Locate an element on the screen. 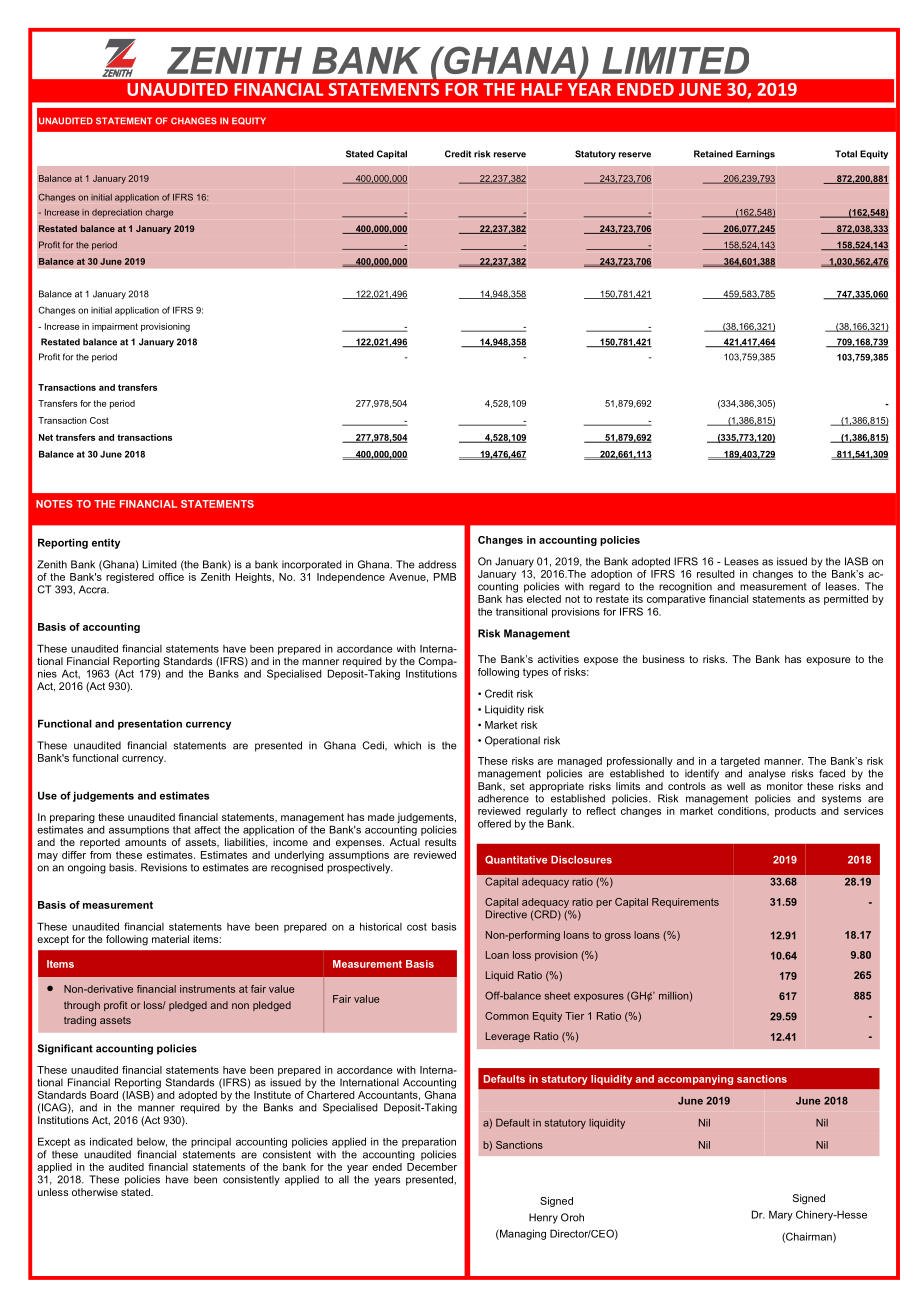  Earnings is located at coordinates (755, 154).
